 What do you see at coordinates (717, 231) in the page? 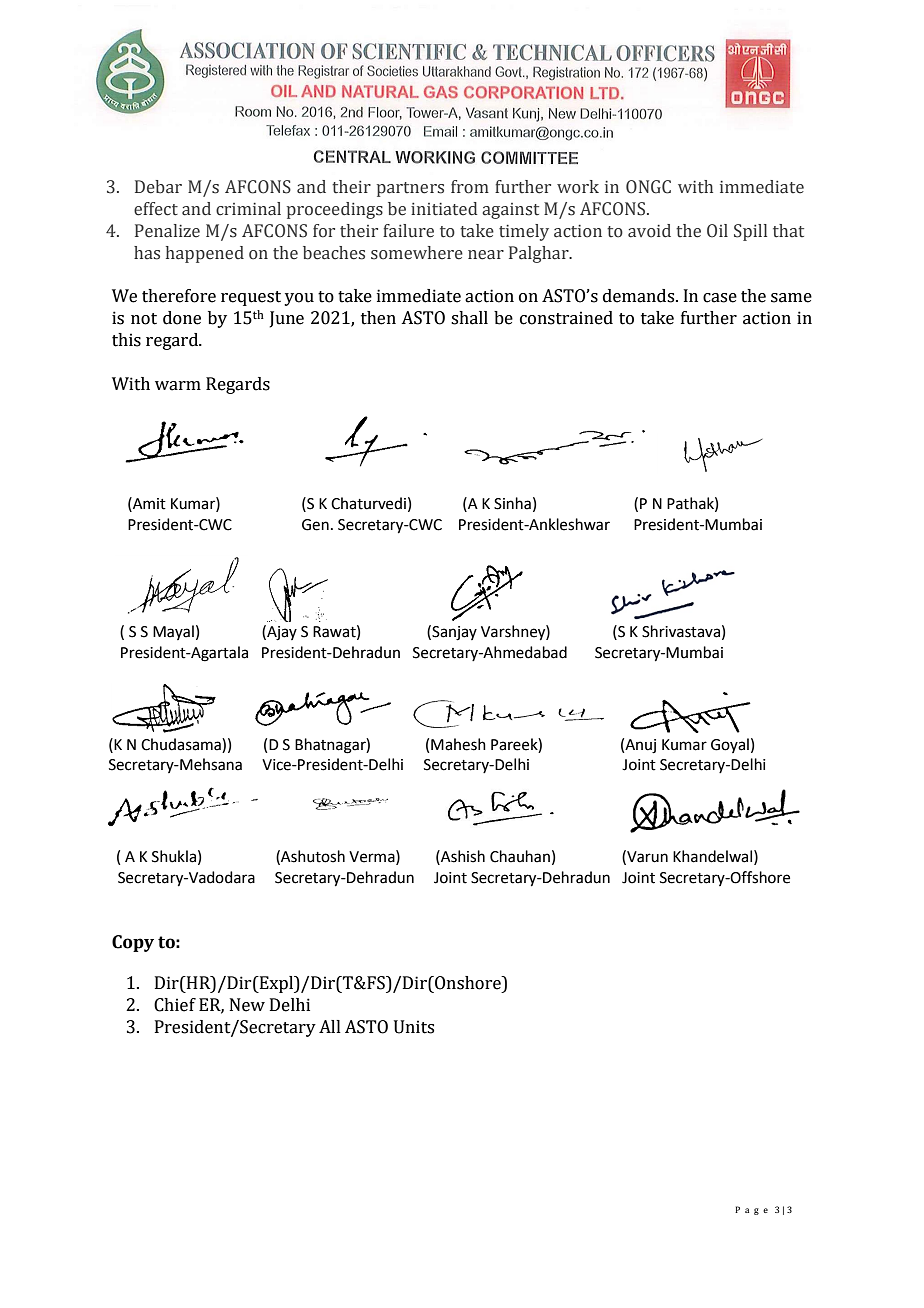
I see `Oil` at bounding box center [717, 231].
